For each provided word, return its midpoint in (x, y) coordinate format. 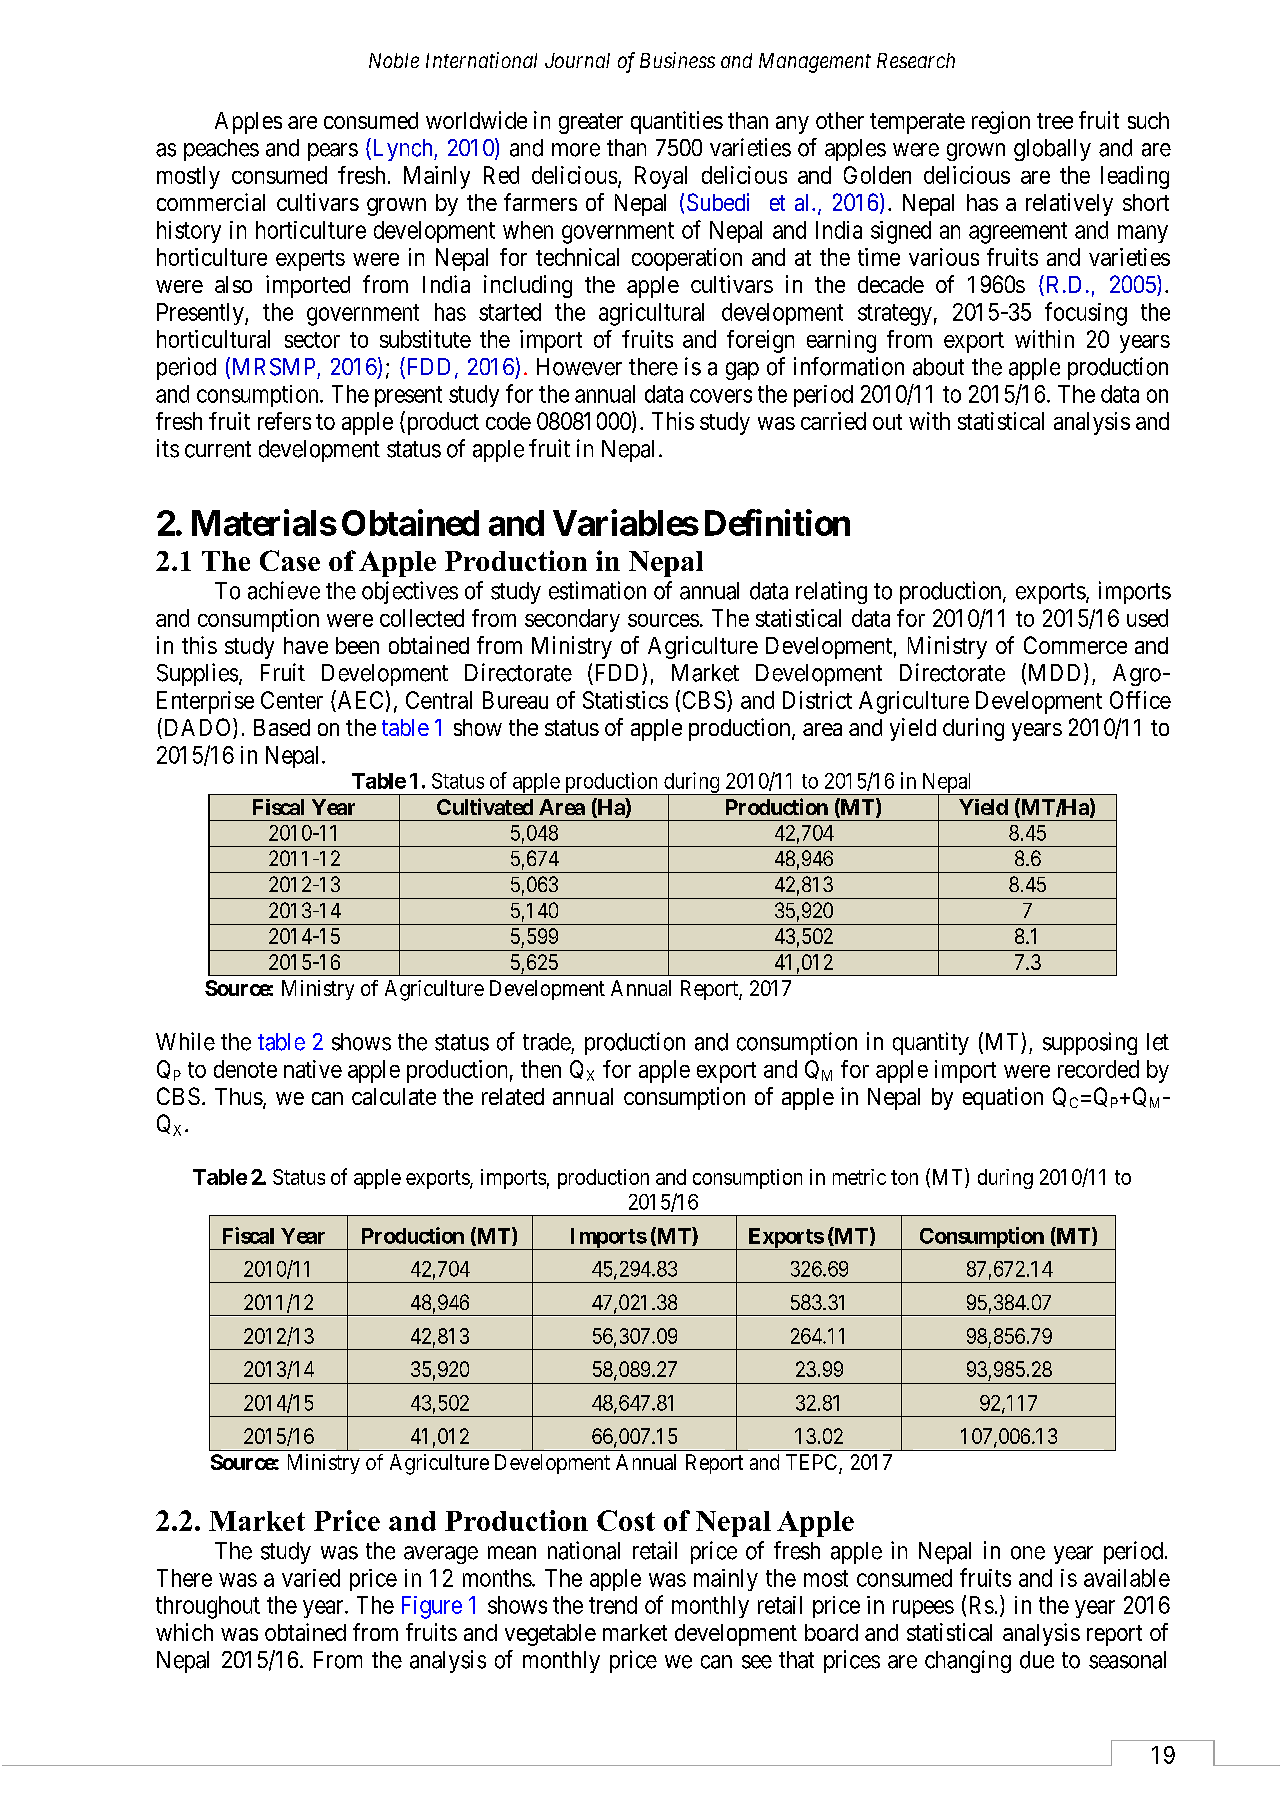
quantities (677, 122)
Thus (239, 1096)
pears (333, 152)
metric (859, 1177)
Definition (777, 522)
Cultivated (485, 806)
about (938, 367)
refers (284, 421)
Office (1140, 700)
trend (613, 1605)
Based (282, 727)
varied (311, 1578)
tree (1055, 121)
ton (904, 1177)
